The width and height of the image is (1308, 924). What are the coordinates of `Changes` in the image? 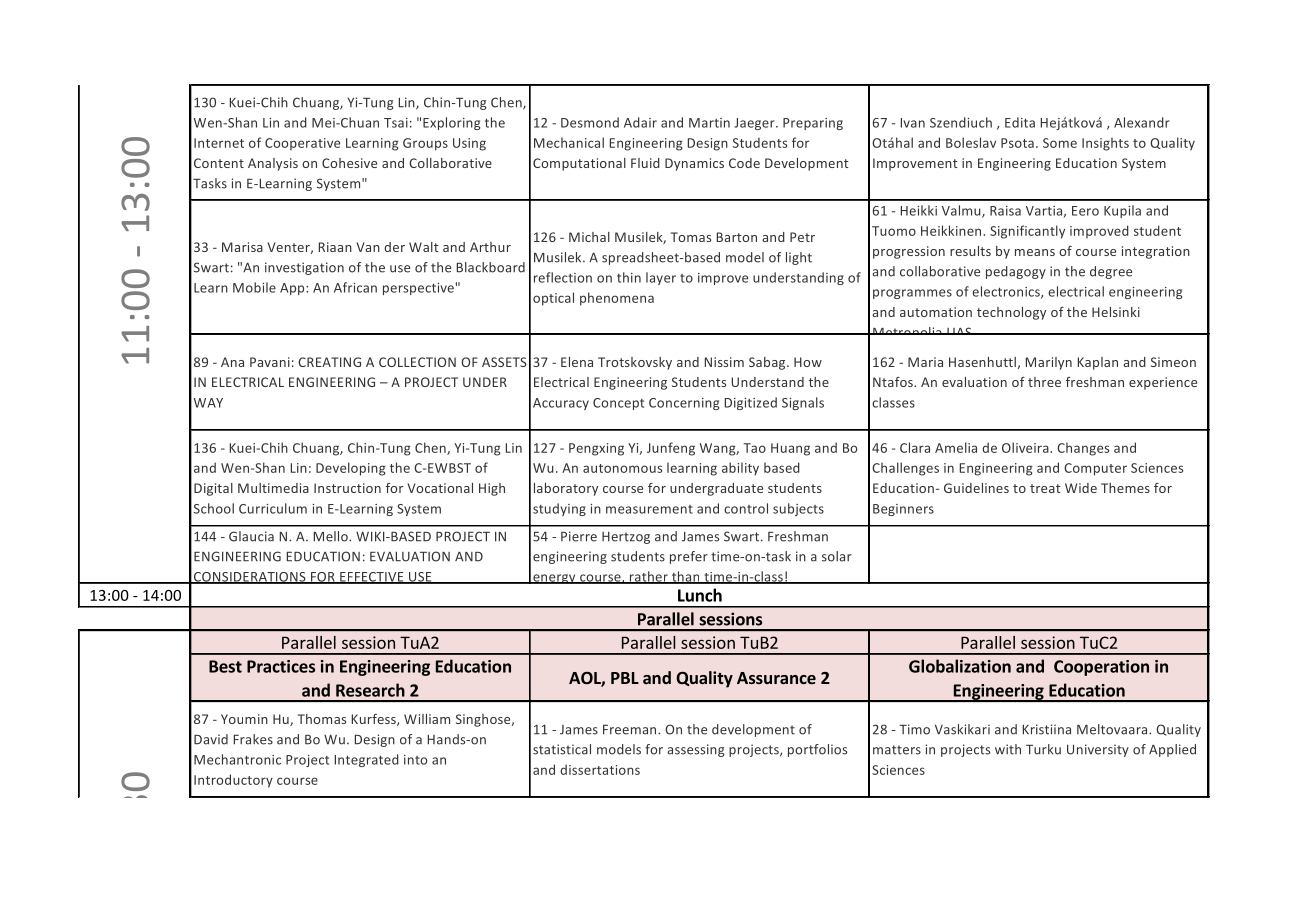 It's located at (1083, 449).
